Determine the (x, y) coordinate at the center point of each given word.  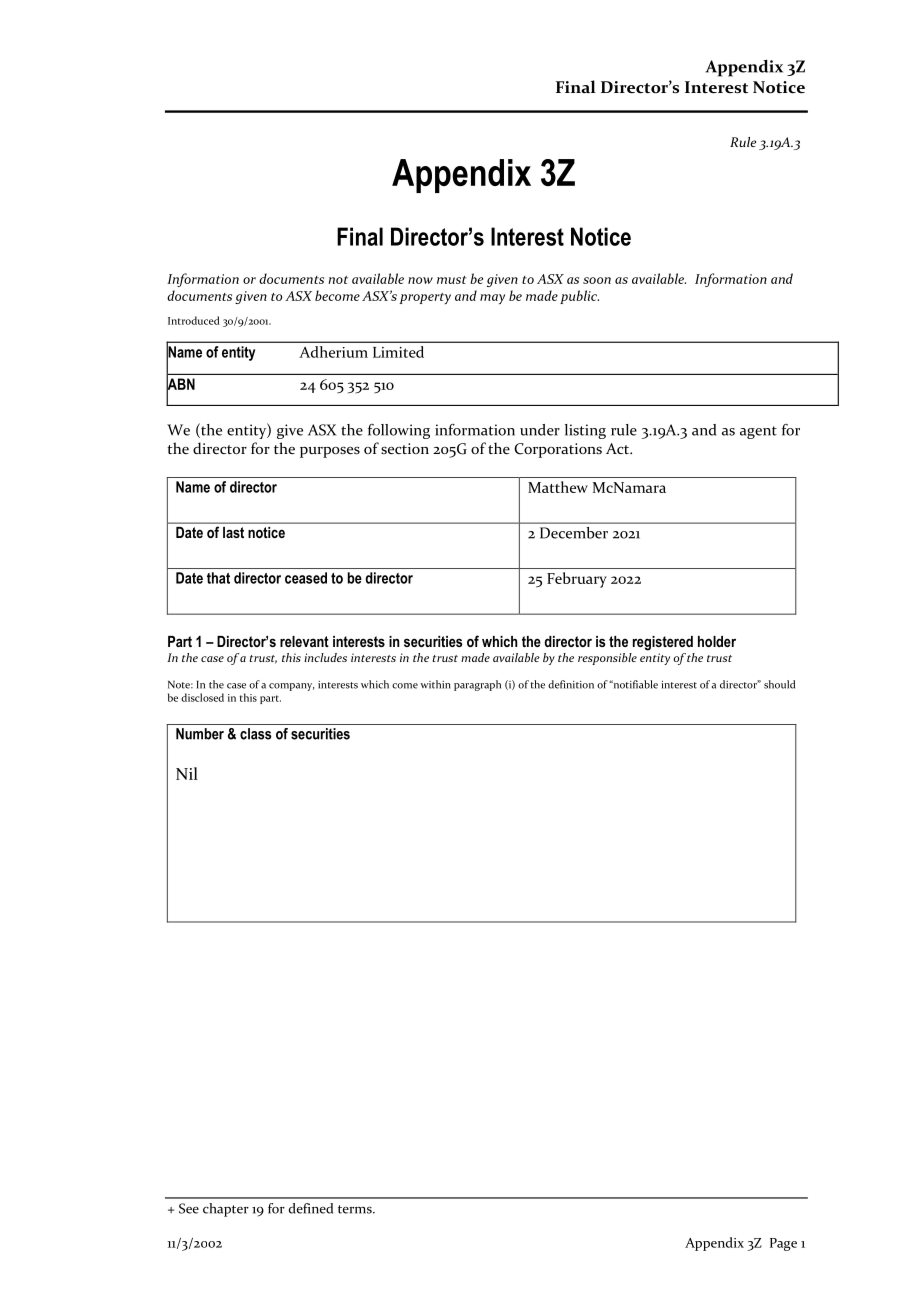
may (492, 299)
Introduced (194, 320)
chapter (226, 1210)
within (436, 684)
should (779, 684)
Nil (187, 773)
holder (717, 641)
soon (597, 280)
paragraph (477, 685)
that (218, 578)
